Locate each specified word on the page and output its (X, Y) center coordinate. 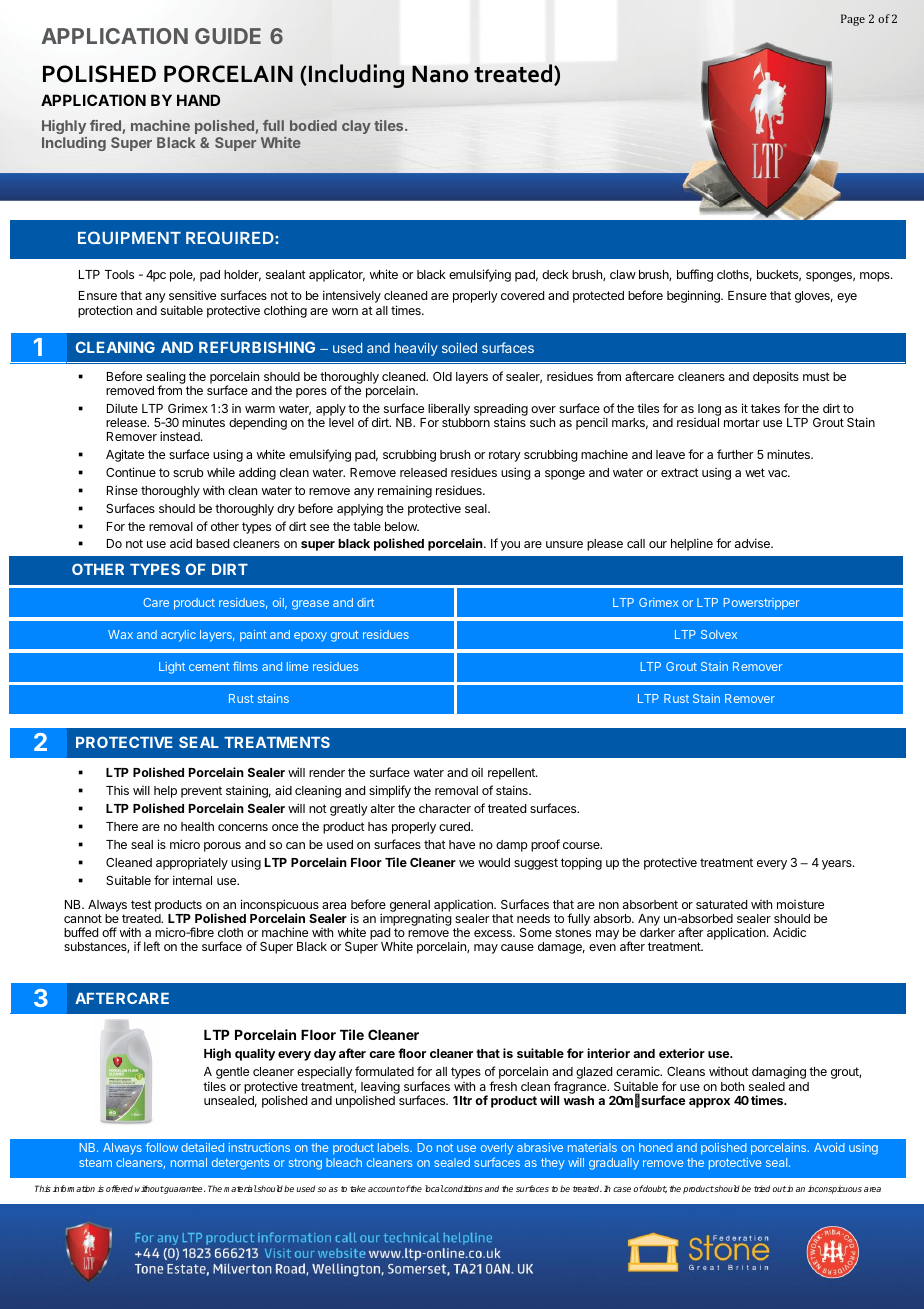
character (445, 808)
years (838, 865)
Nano (440, 74)
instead (181, 436)
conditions (463, 1188)
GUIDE (228, 36)
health (197, 826)
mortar (742, 422)
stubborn (466, 422)
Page (853, 20)
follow (162, 1147)
